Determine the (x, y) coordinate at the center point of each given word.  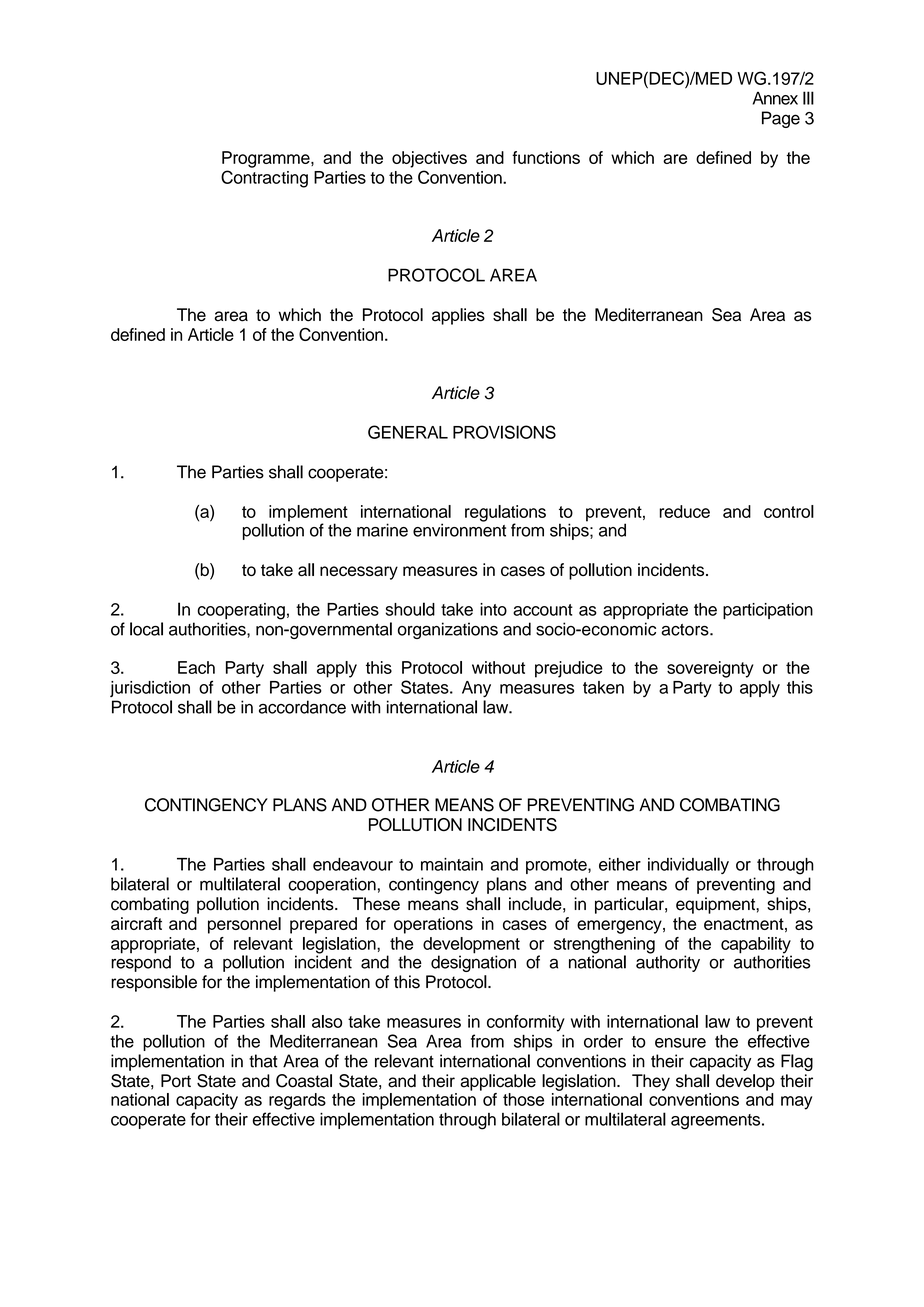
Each (196, 667)
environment (459, 529)
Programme (267, 159)
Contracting (264, 179)
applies (458, 316)
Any (476, 689)
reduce (684, 511)
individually (688, 865)
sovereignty (710, 669)
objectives (429, 159)
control (789, 511)
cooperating (241, 611)
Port (176, 1081)
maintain (452, 864)
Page (781, 119)
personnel (244, 925)
